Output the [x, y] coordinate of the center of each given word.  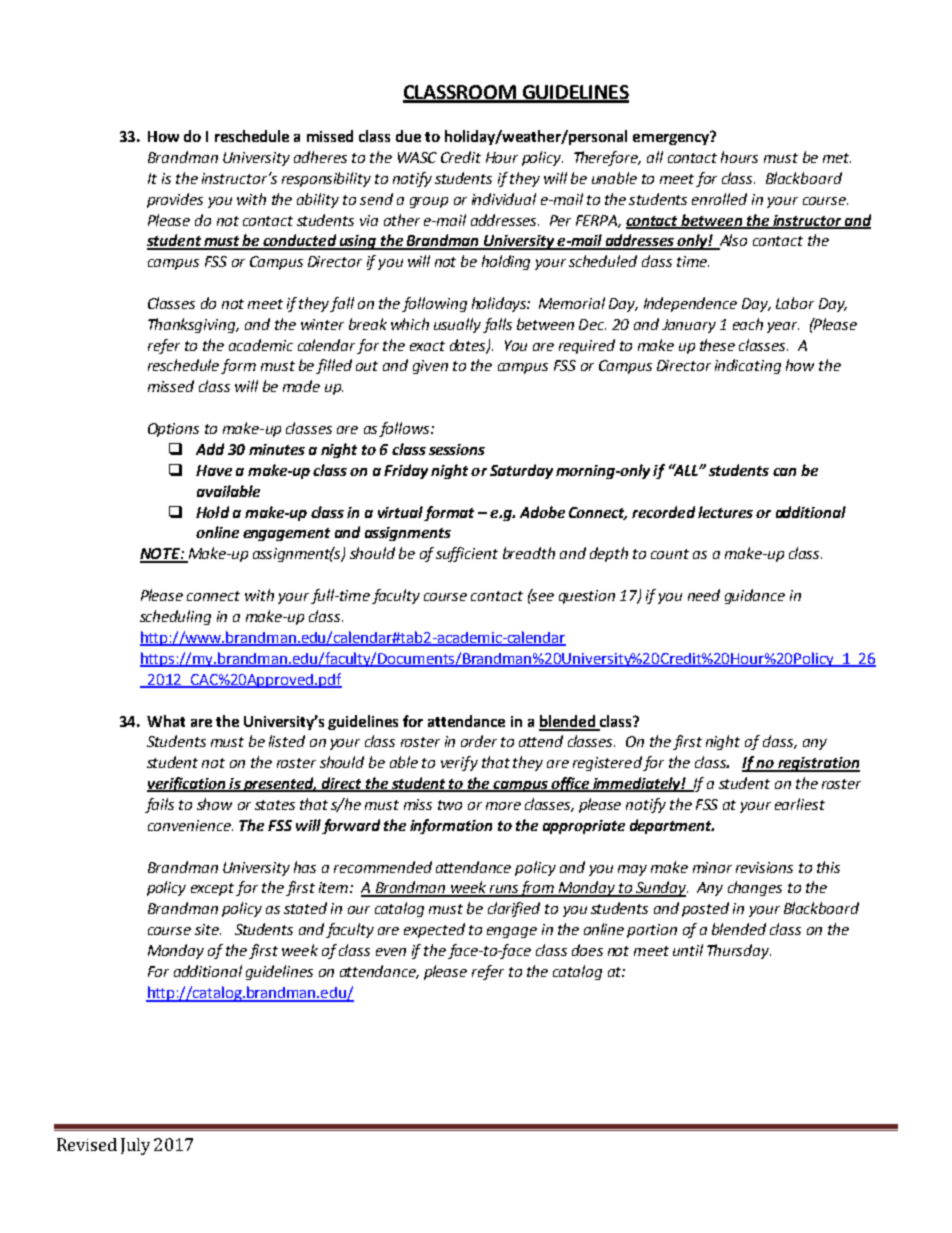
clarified [514, 909]
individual [504, 199]
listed [287, 741]
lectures [725, 512]
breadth [529, 553]
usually [457, 325]
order [479, 741]
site [208, 929]
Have [214, 470]
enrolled [719, 199]
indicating [748, 366]
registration [818, 764]
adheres [320, 157]
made [301, 386]
